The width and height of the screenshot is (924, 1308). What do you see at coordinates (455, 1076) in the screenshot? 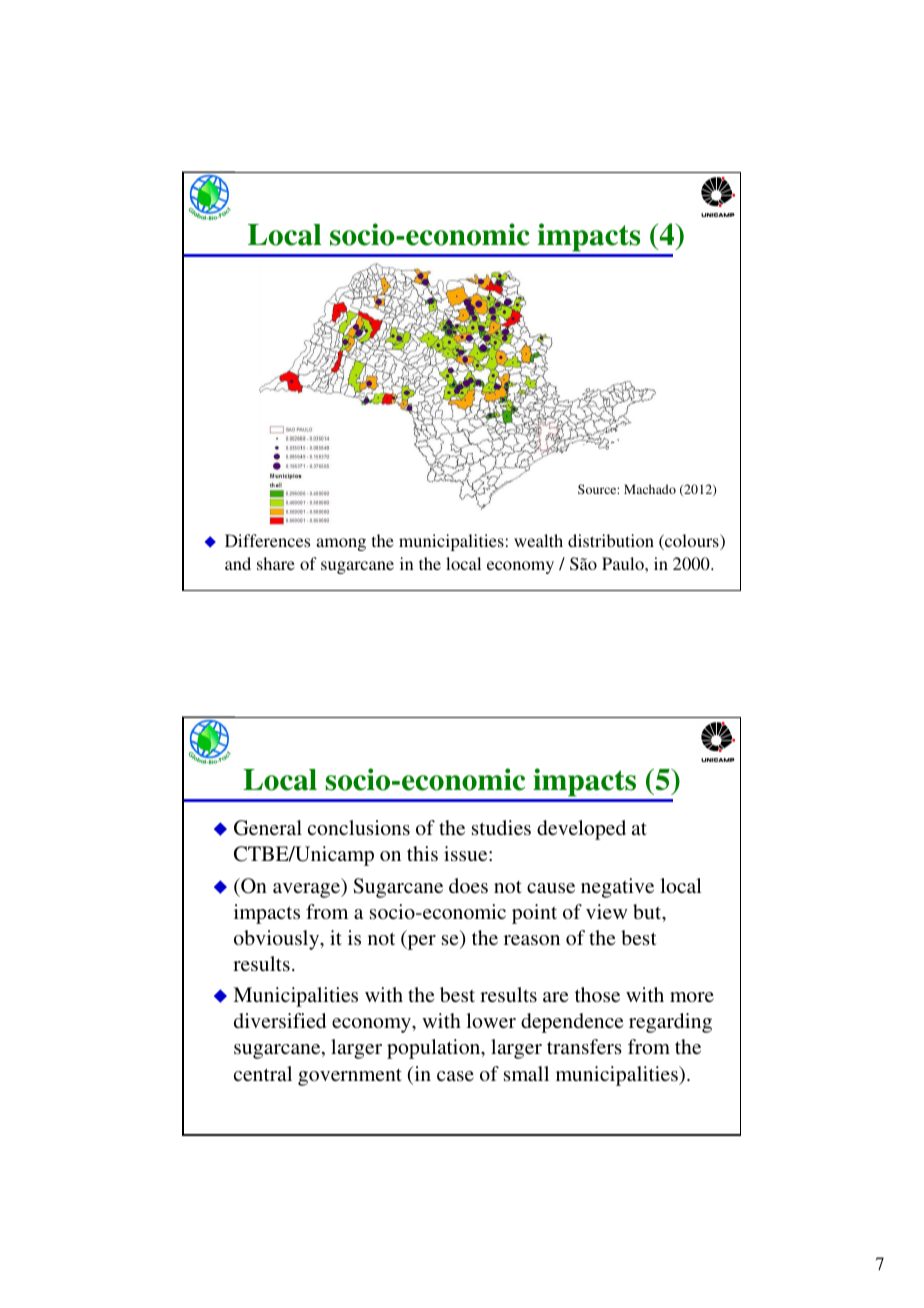
I see `case` at bounding box center [455, 1076].
